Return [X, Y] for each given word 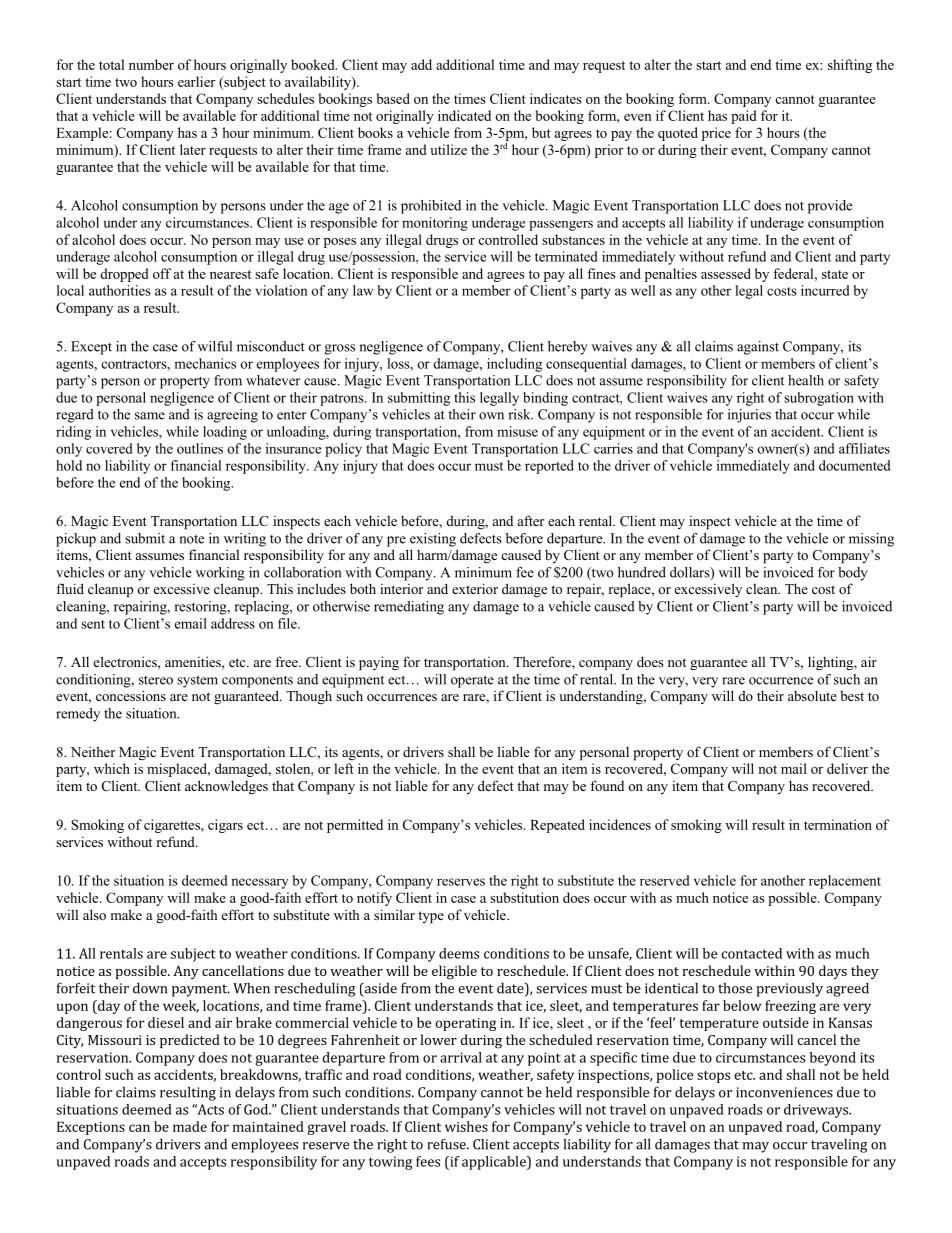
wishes [466, 1126]
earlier [197, 81]
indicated [464, 115]
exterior [475, 588]
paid [744, 117]
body [853, 574]
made [190, 1126]
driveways [817, 1111]
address [233, 623]
